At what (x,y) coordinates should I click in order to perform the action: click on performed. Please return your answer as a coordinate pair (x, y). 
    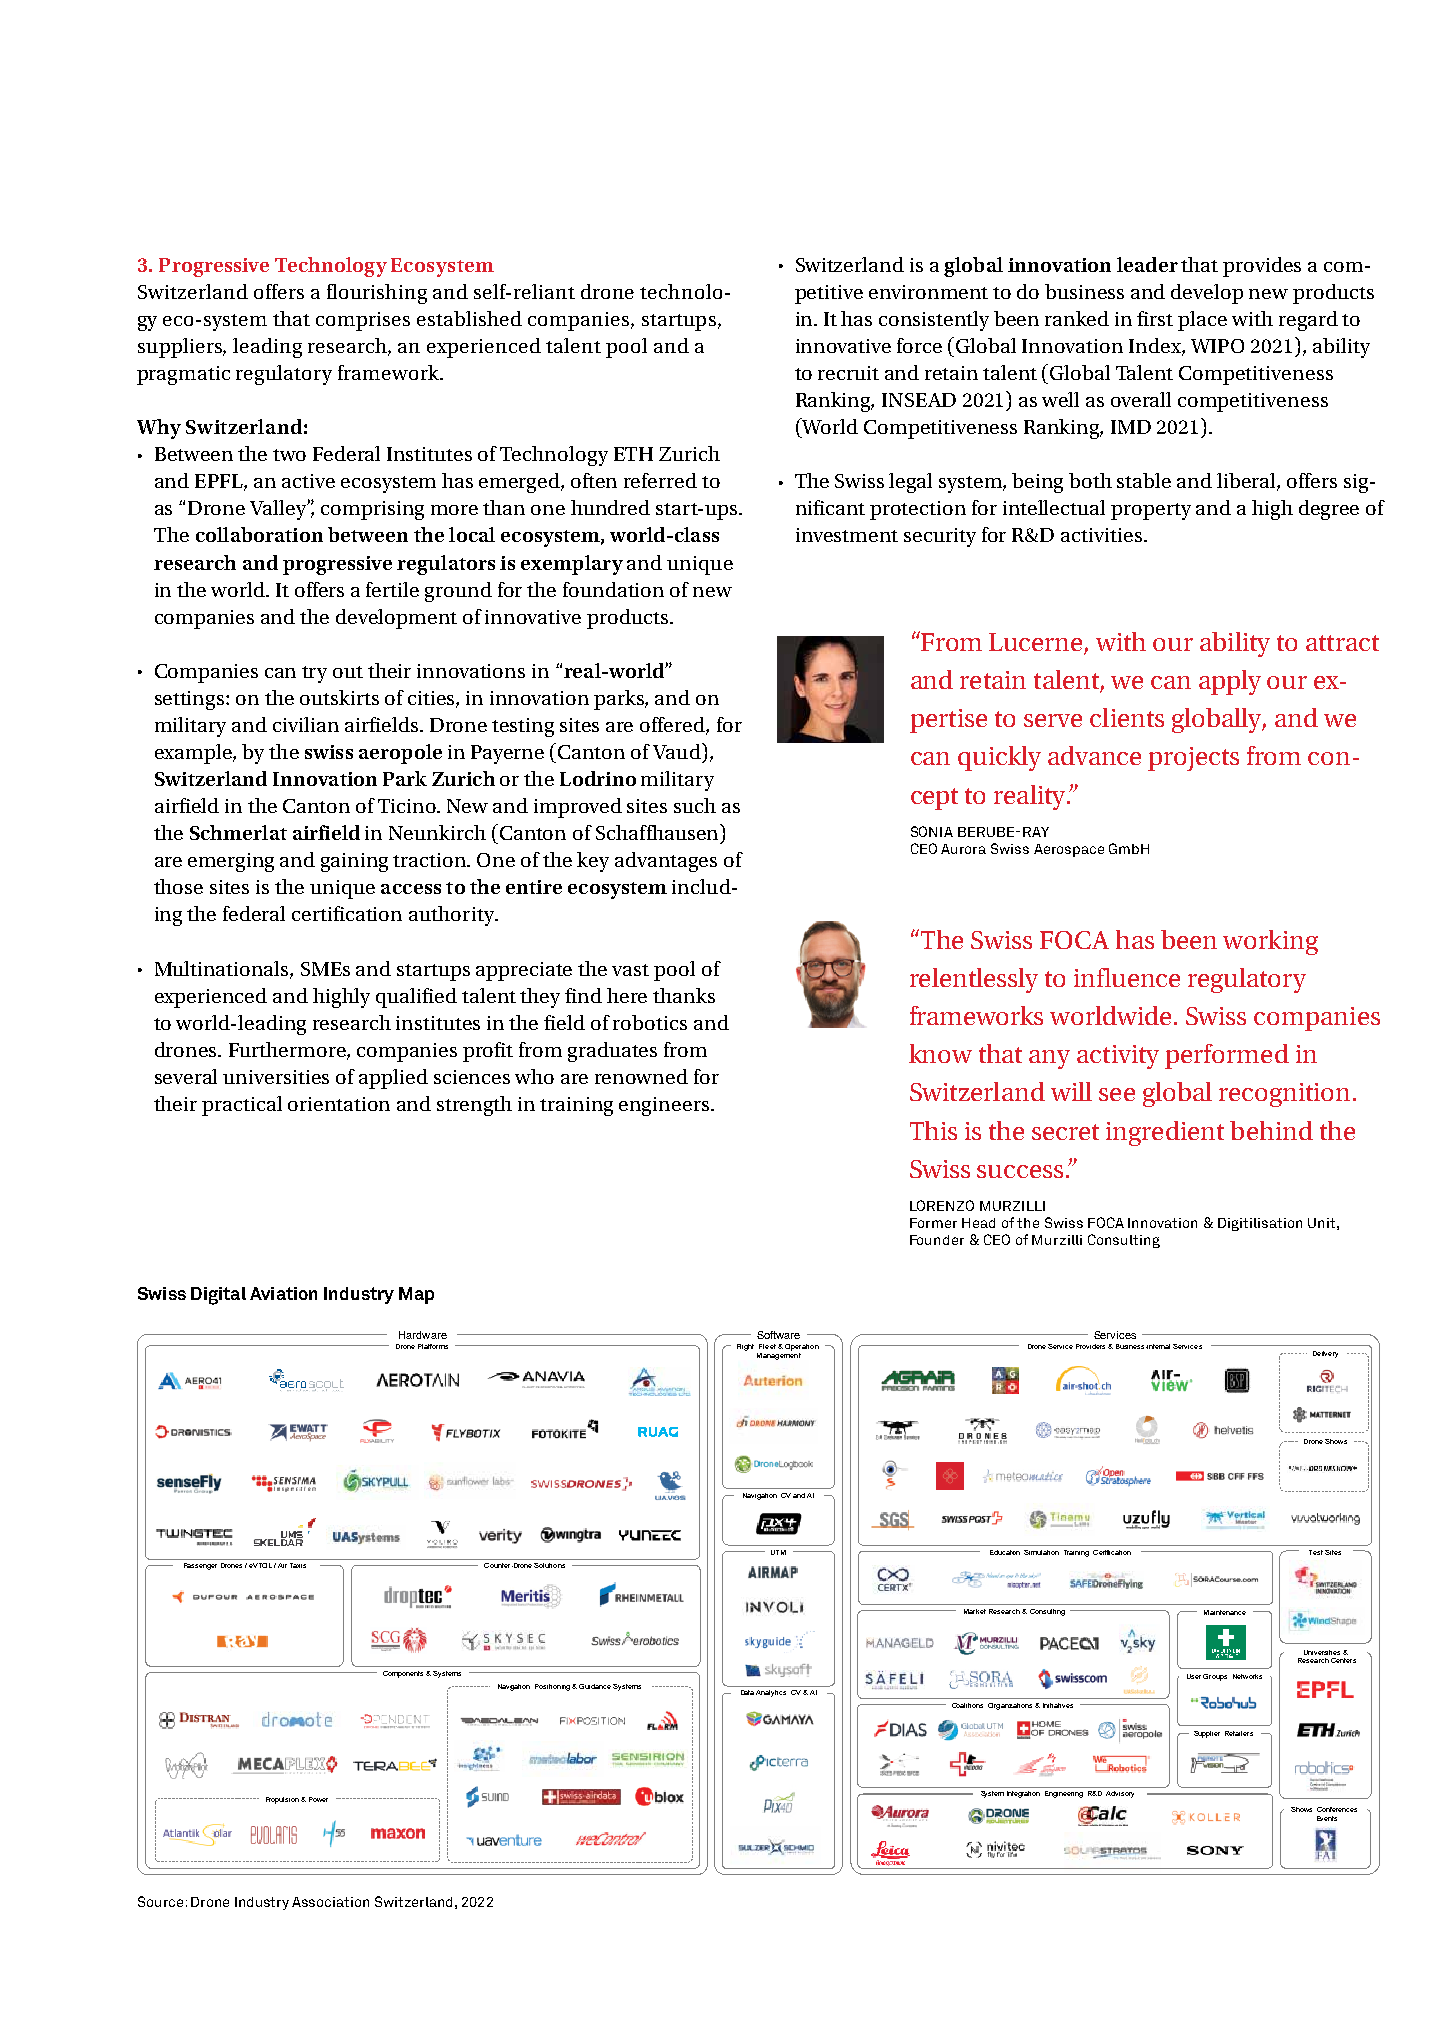
    Looking at the image, I should click on (1227, 1056).
